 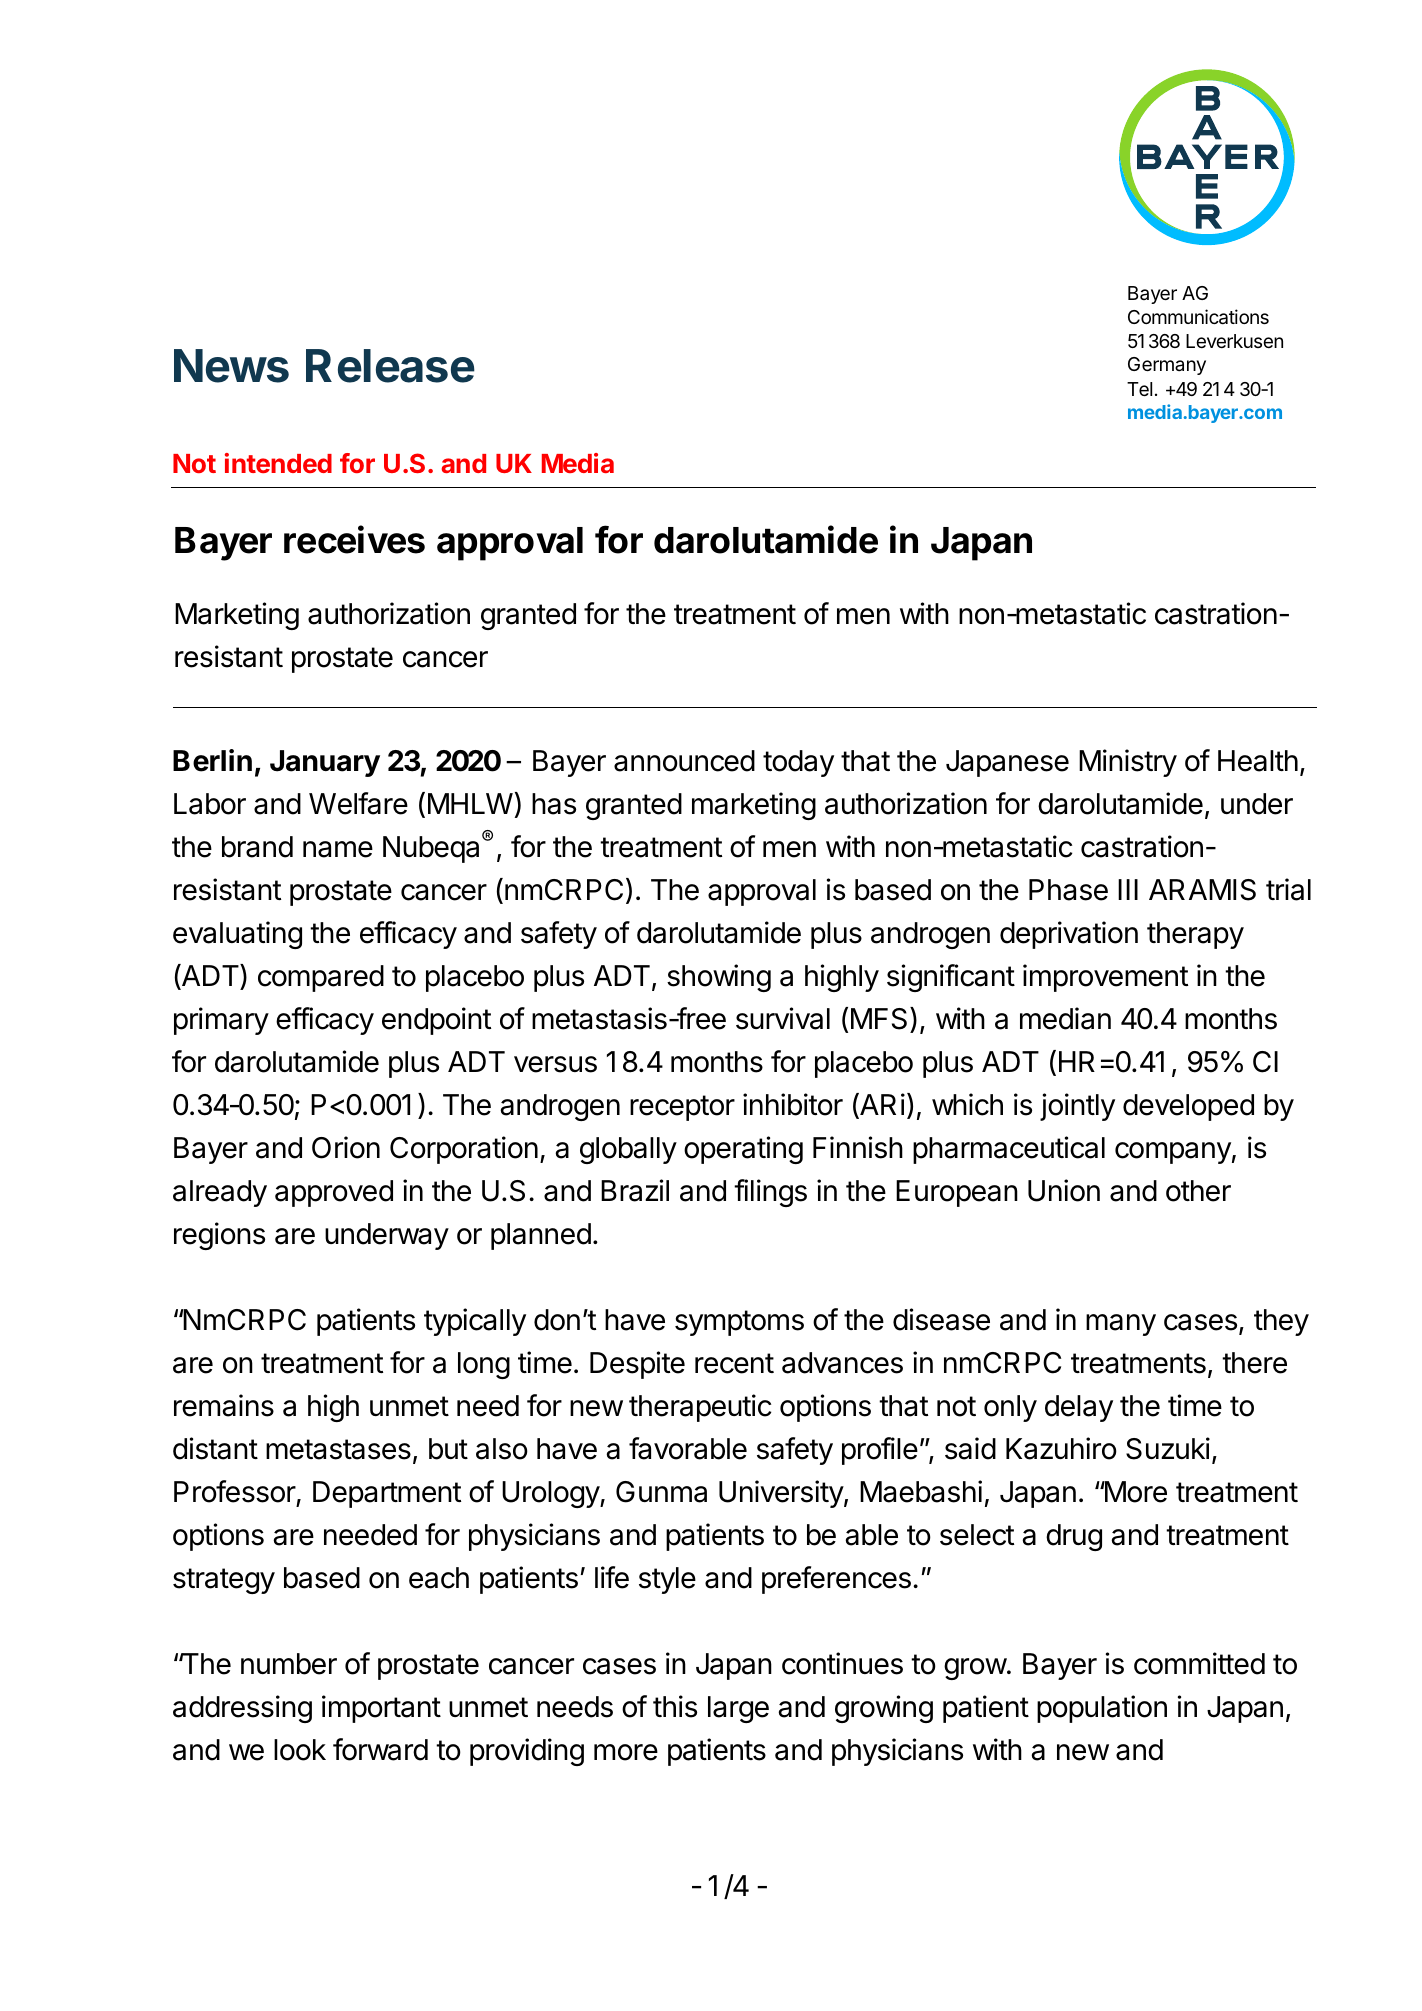 What do you see at coordinates (1128, 763) in the screenshot?
I see `Ministry` at bounding box center [1128, 763].
